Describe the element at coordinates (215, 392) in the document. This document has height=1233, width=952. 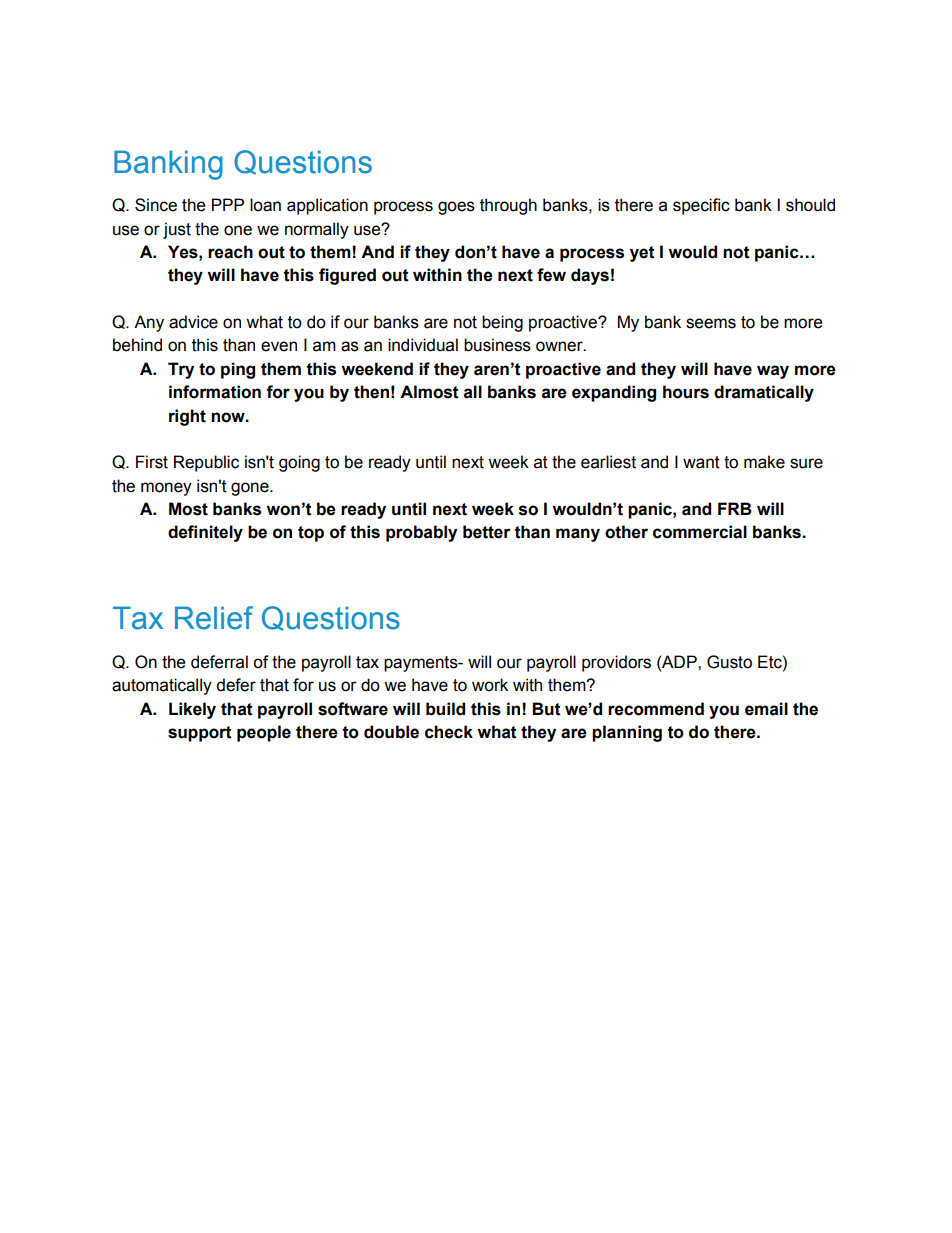
I see `information` at that location.
